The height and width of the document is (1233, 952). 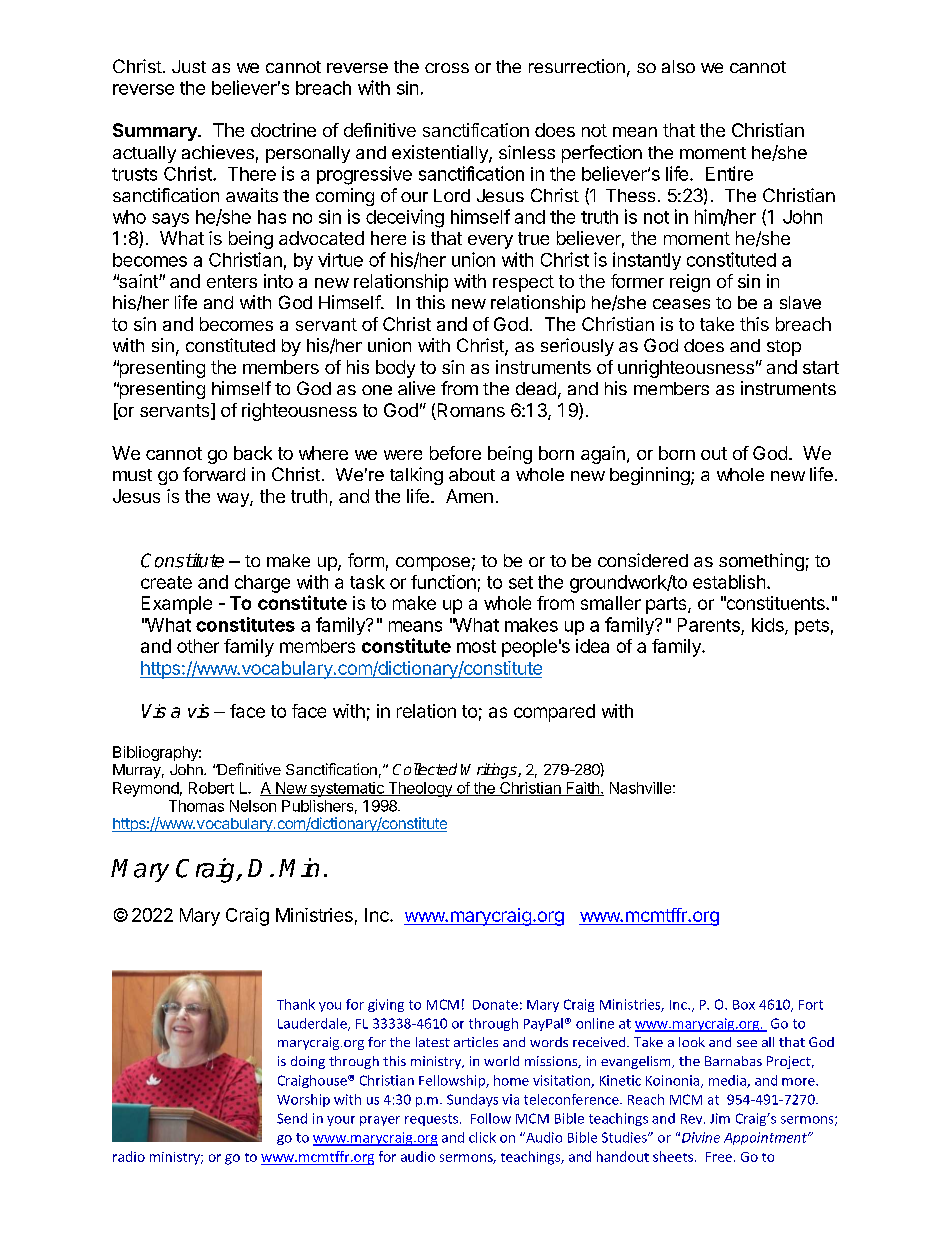 What do you see at coordinates (491, 1118) in the document?
I see `Follow` at bounding box center [491, 1118].
